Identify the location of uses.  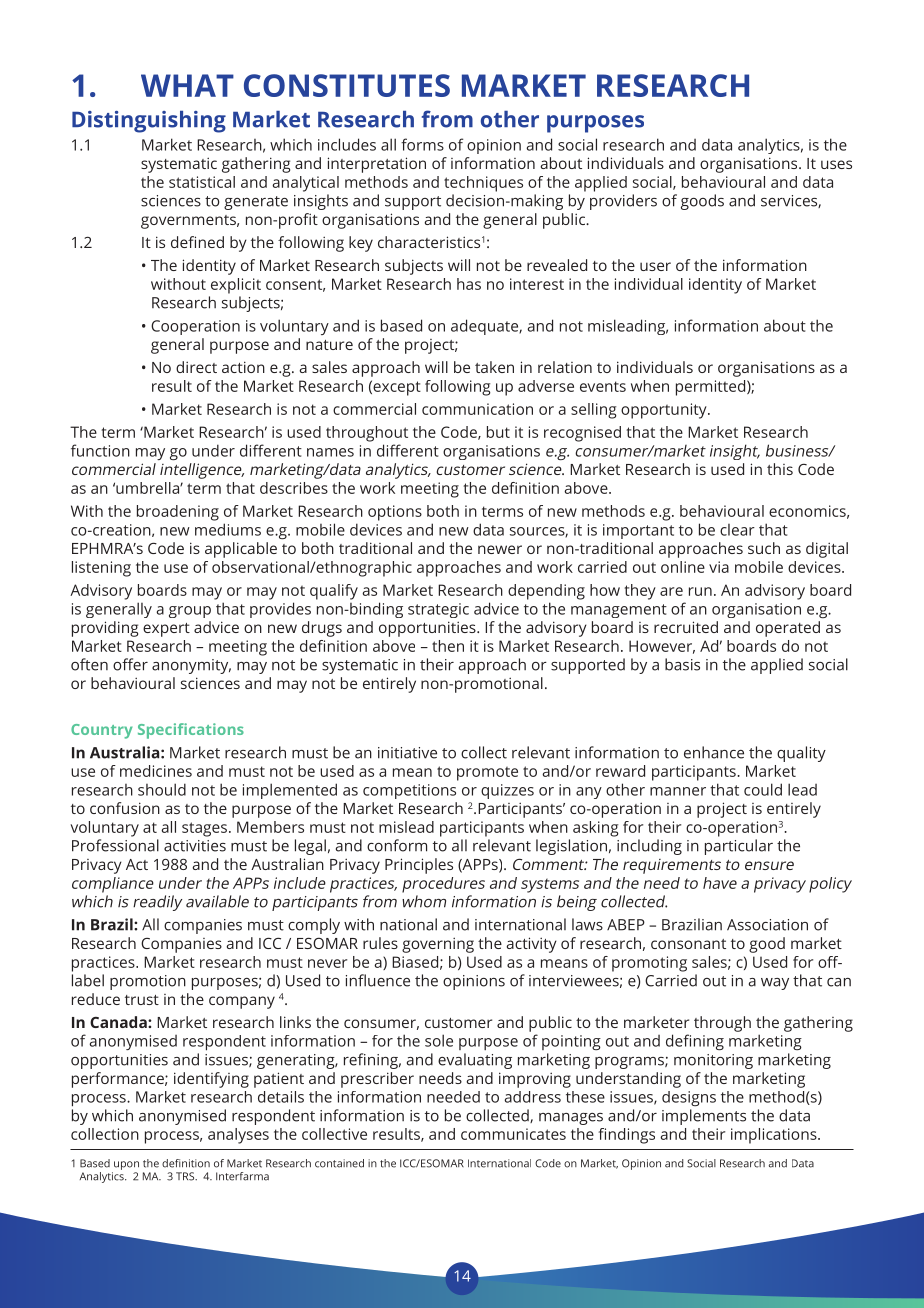
(836, 164).
